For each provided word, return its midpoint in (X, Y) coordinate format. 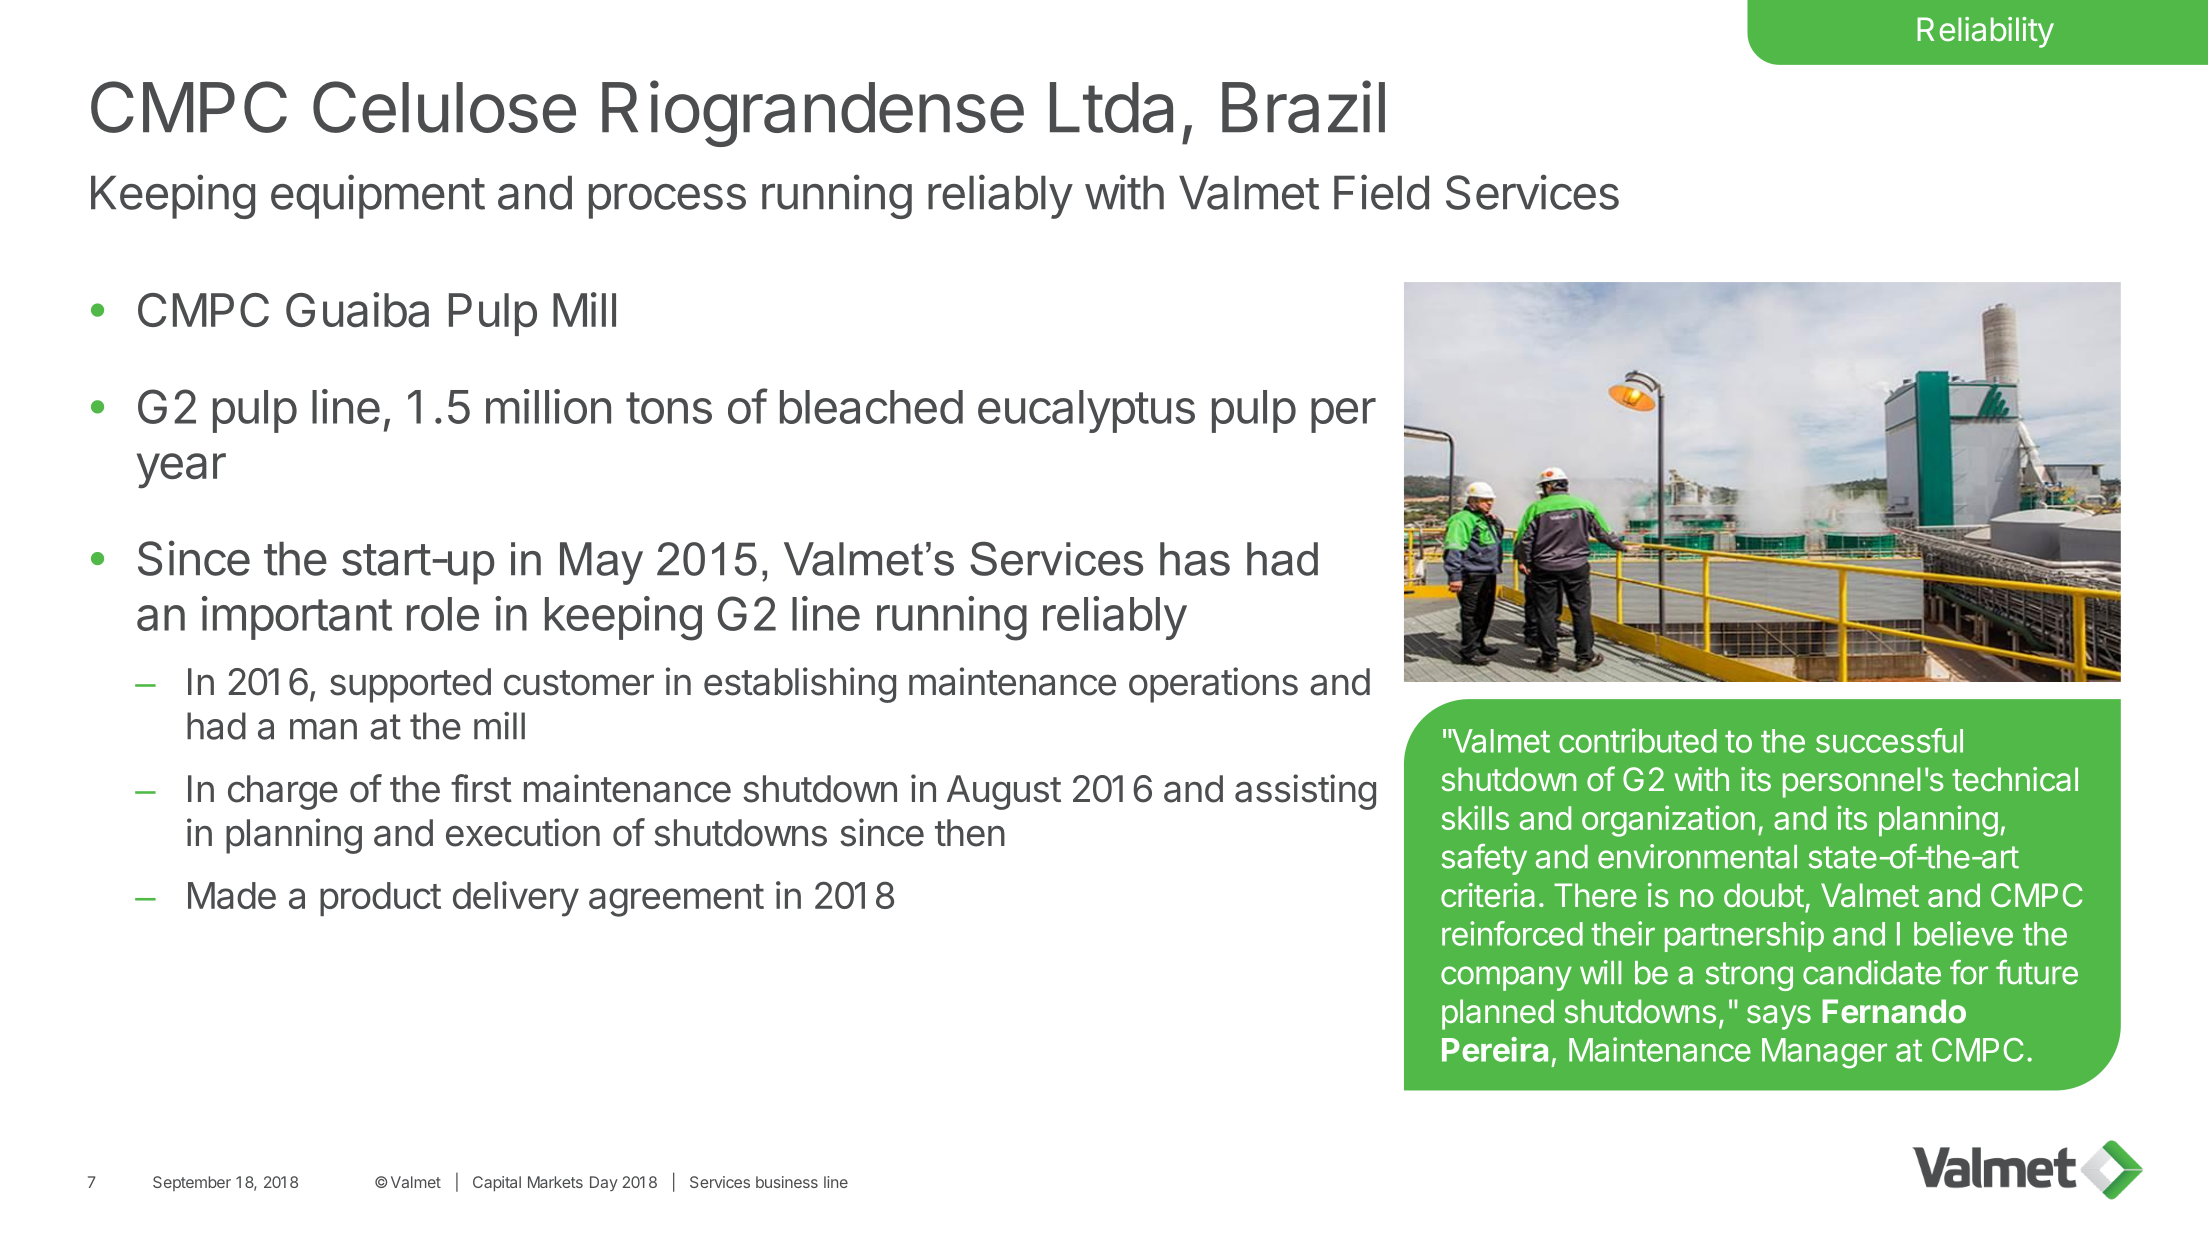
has (1195, 559)
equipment (378, 196)
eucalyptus (1086, 411)
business (787, 1182)
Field (1381, 192)
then (970, 833)
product (380, 899)
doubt (1764, 895)
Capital (497, 1183)
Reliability (1985, 32)
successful (1889, 740)
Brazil (1303, 106)
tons (669, 408)
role (443, 614)
